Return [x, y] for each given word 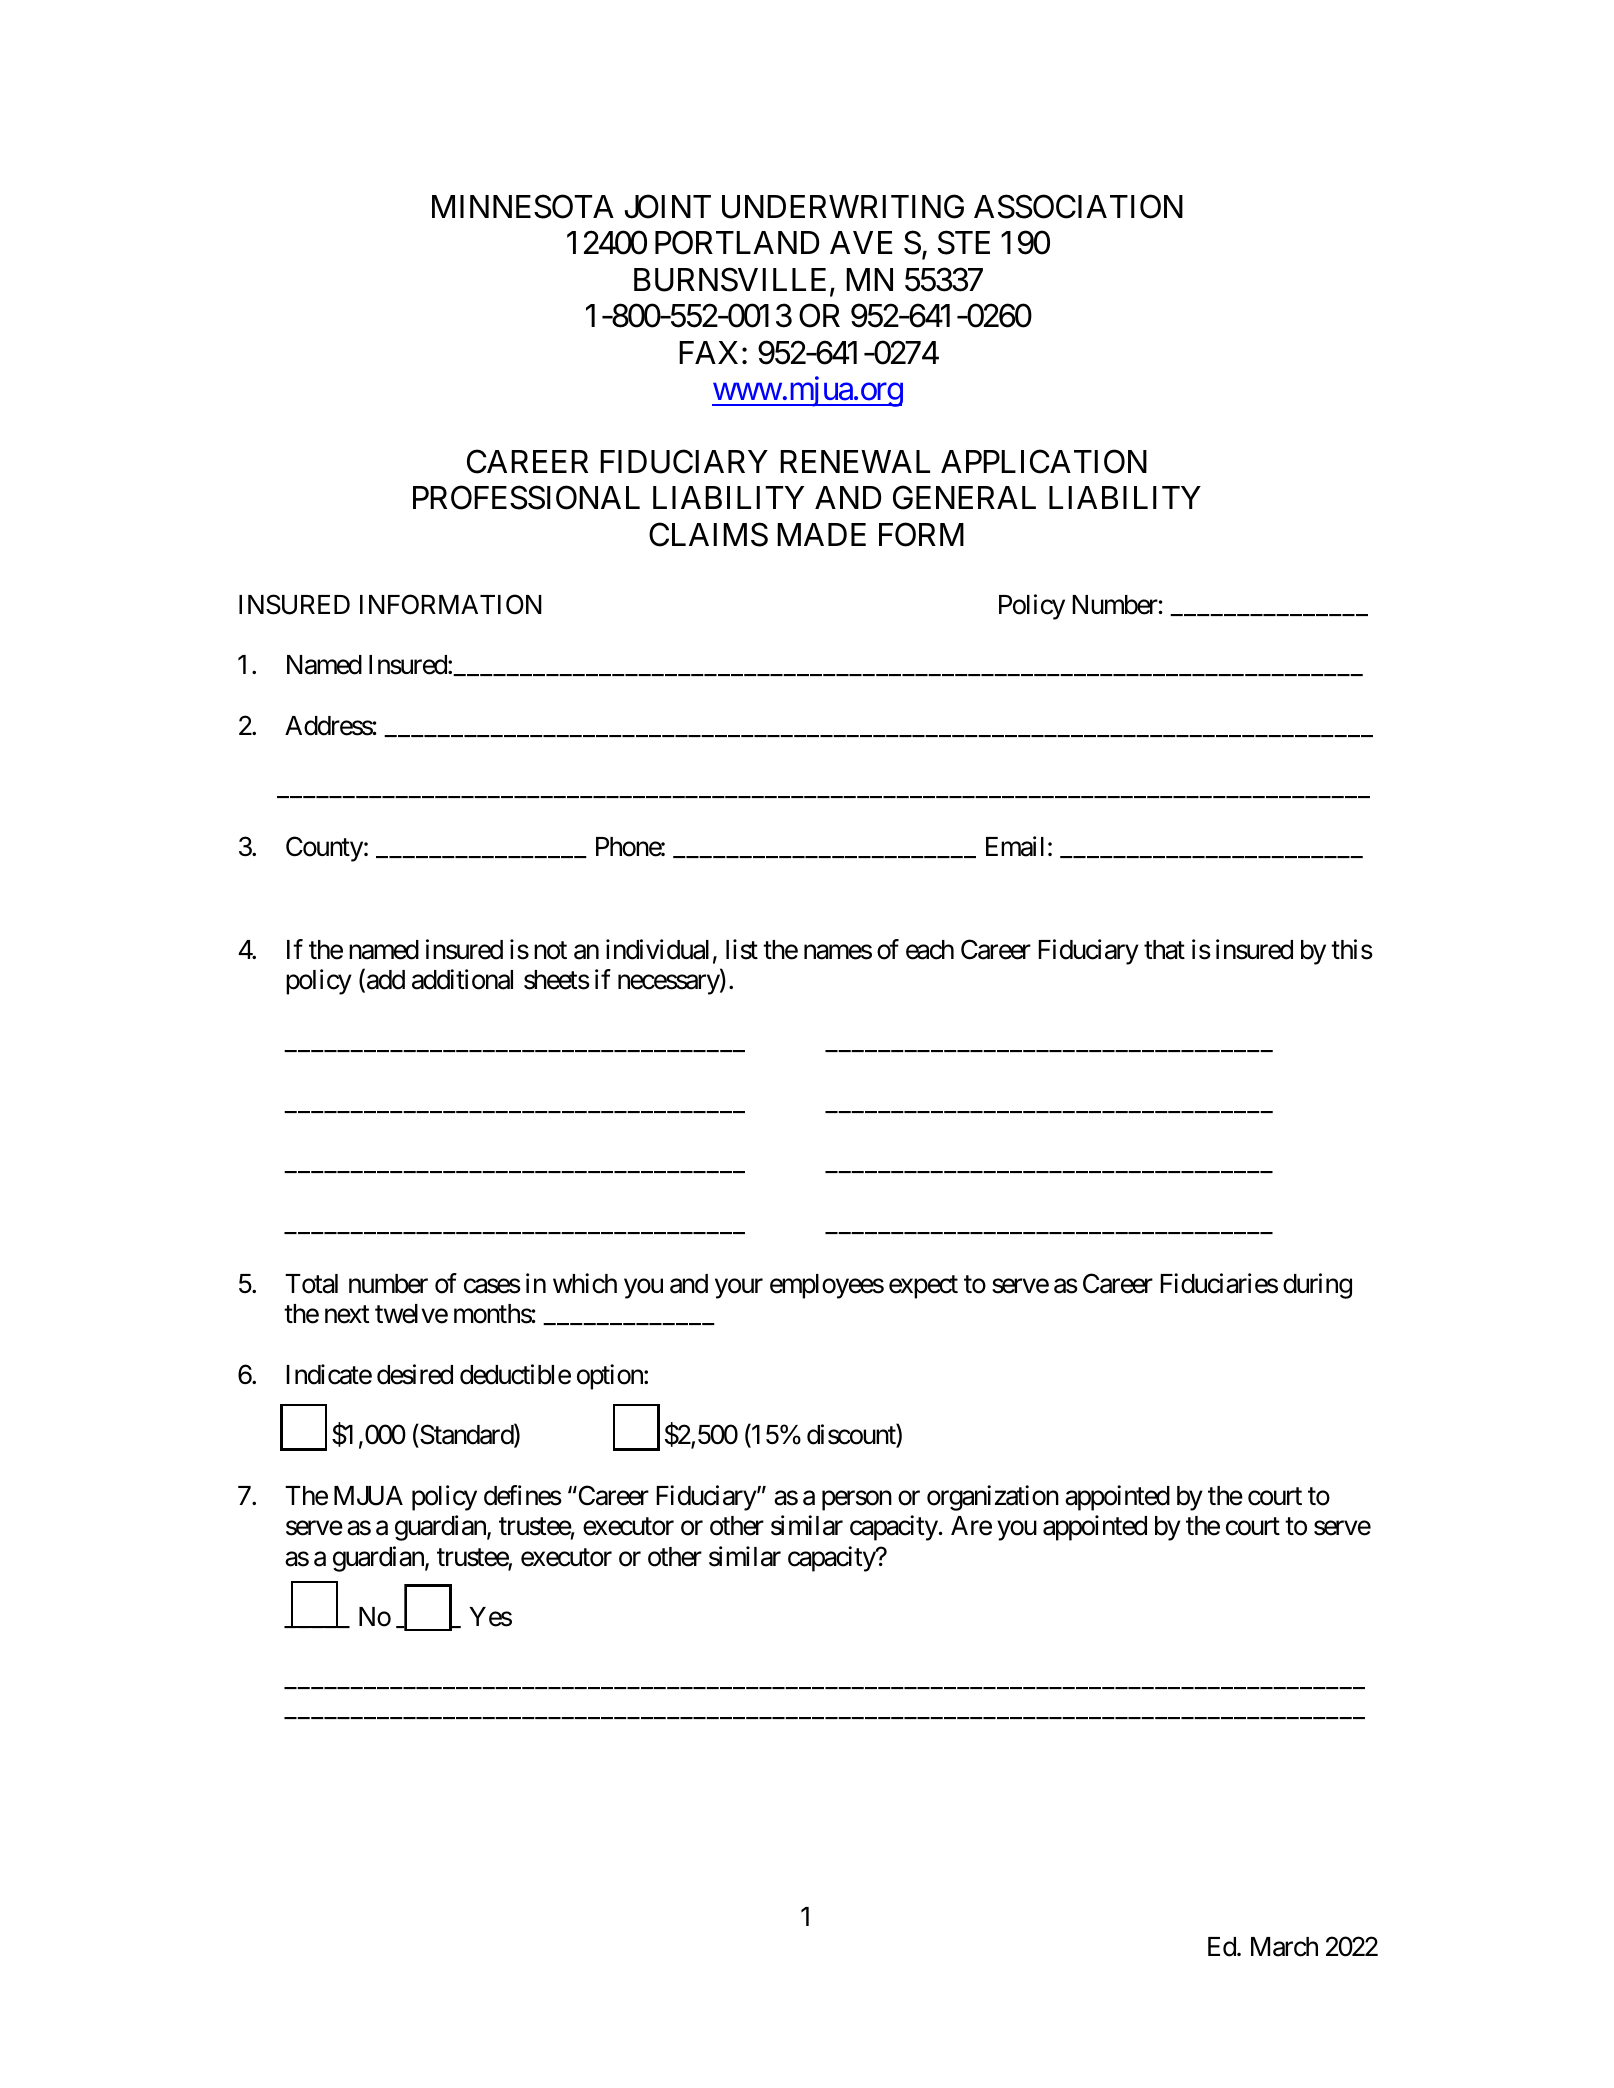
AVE [861, 242]
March [1284, 1947]
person [857, 1501]
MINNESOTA [523, 207]
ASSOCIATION [1078, 207]
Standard [466, 1435]
